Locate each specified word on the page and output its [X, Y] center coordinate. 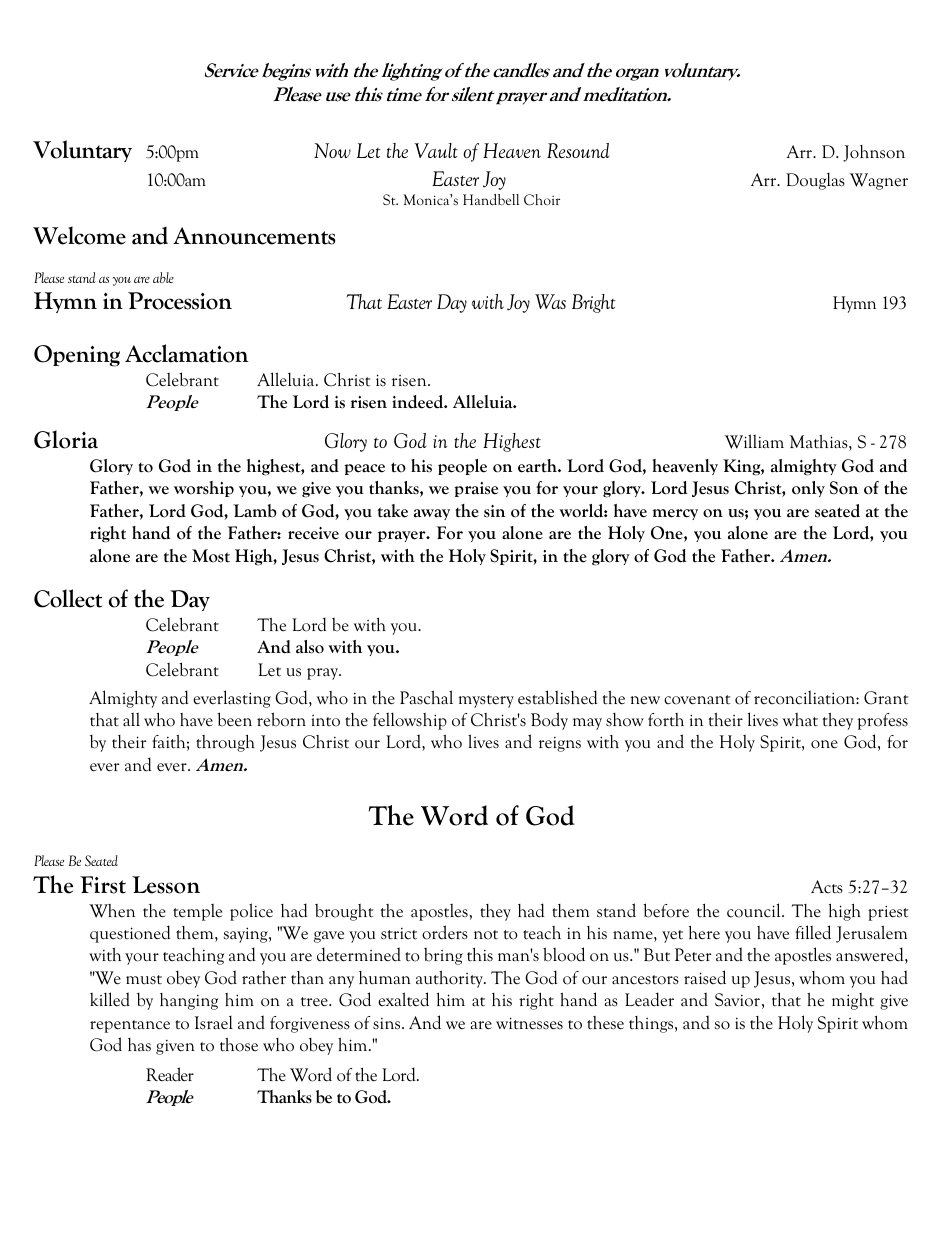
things [652, 1024]
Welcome [79, 235]
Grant [886, 698]
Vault [436, 150]
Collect [68, 598]
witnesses [529, 1023]
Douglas [815, 181]
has [139, 1045]
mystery [486, 701]
